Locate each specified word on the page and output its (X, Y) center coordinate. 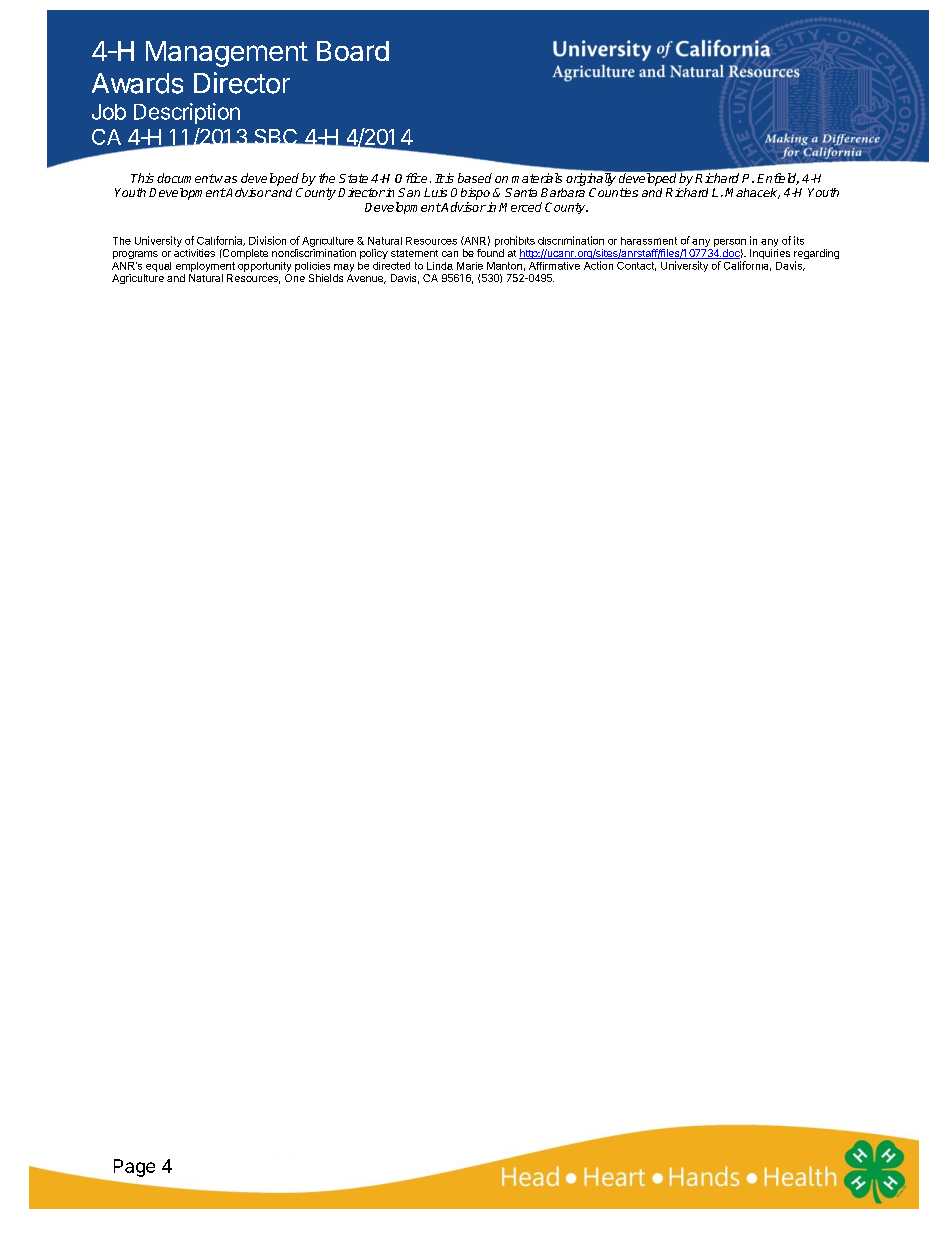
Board (353, 51)
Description (187, 113)
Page (134, 1168)
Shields (326, 278)
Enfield (778, 179)
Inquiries (770, 254)
